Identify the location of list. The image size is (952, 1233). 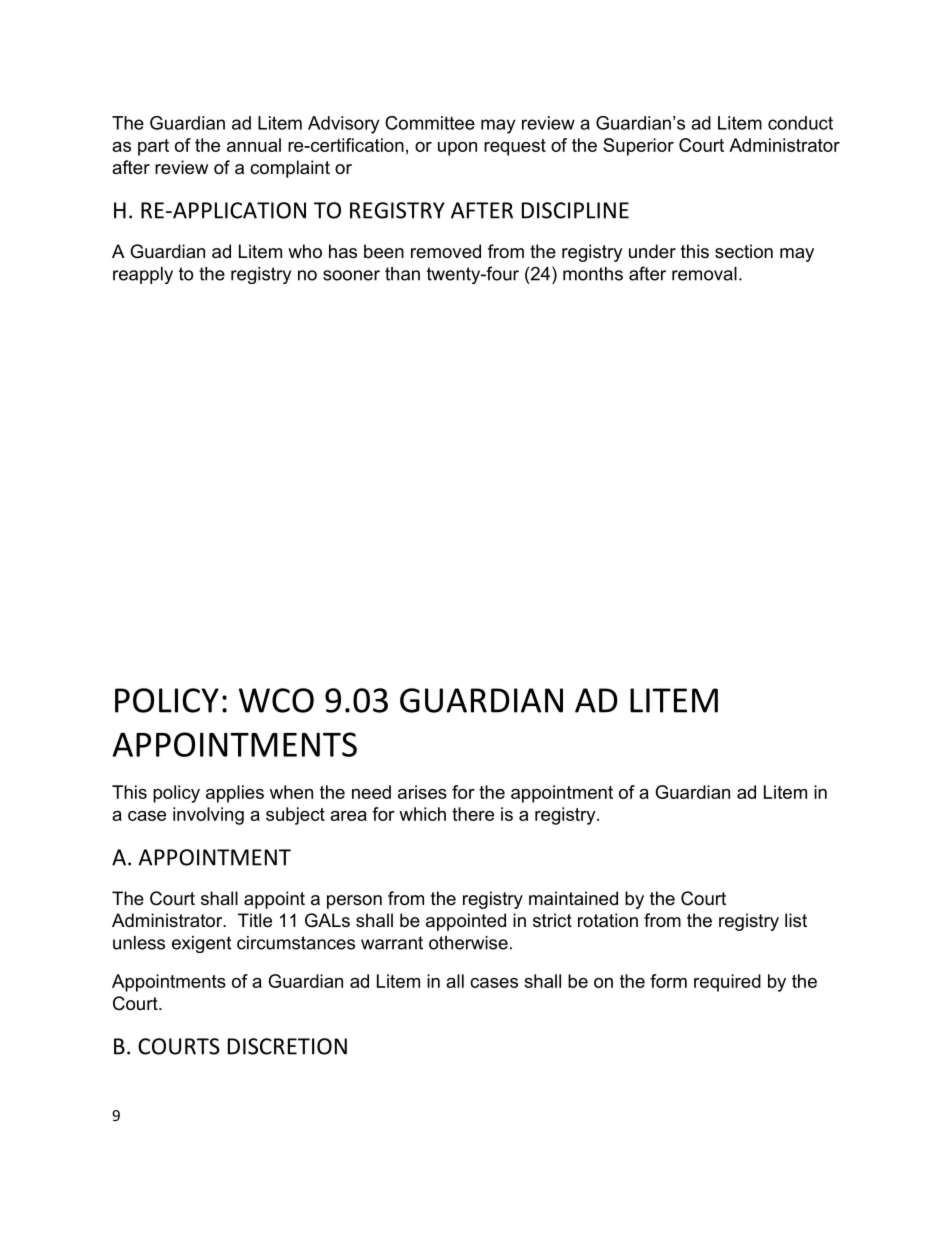
(796, 920).
